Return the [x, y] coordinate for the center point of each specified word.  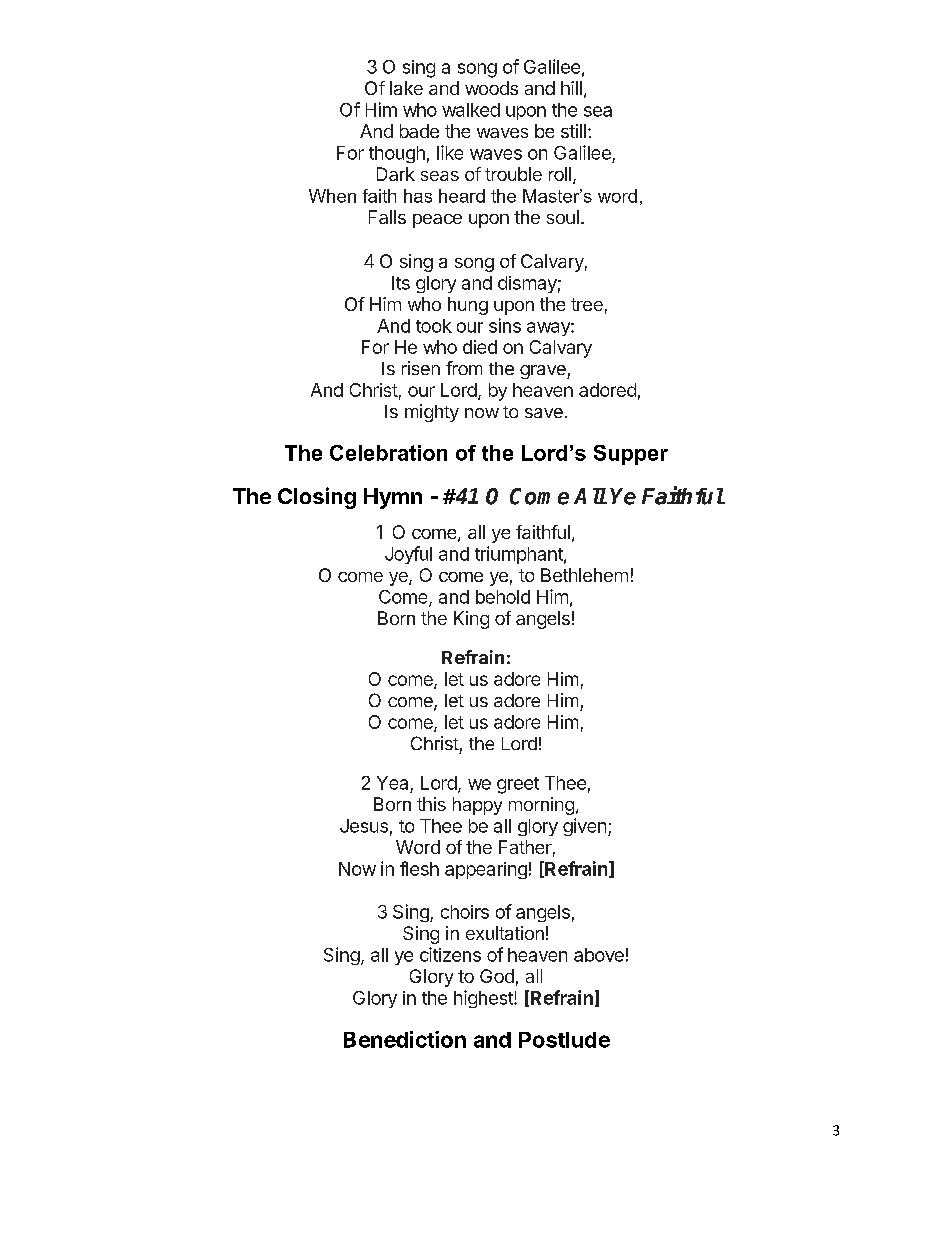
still [573, 131]
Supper [631, 455]
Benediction [405, 1039]
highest [484, 999]
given [584, 827]
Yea [392, 783]
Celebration [388, 453]
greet [518, 785]
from [464, 368]
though [397, 154]
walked [471, 110]
